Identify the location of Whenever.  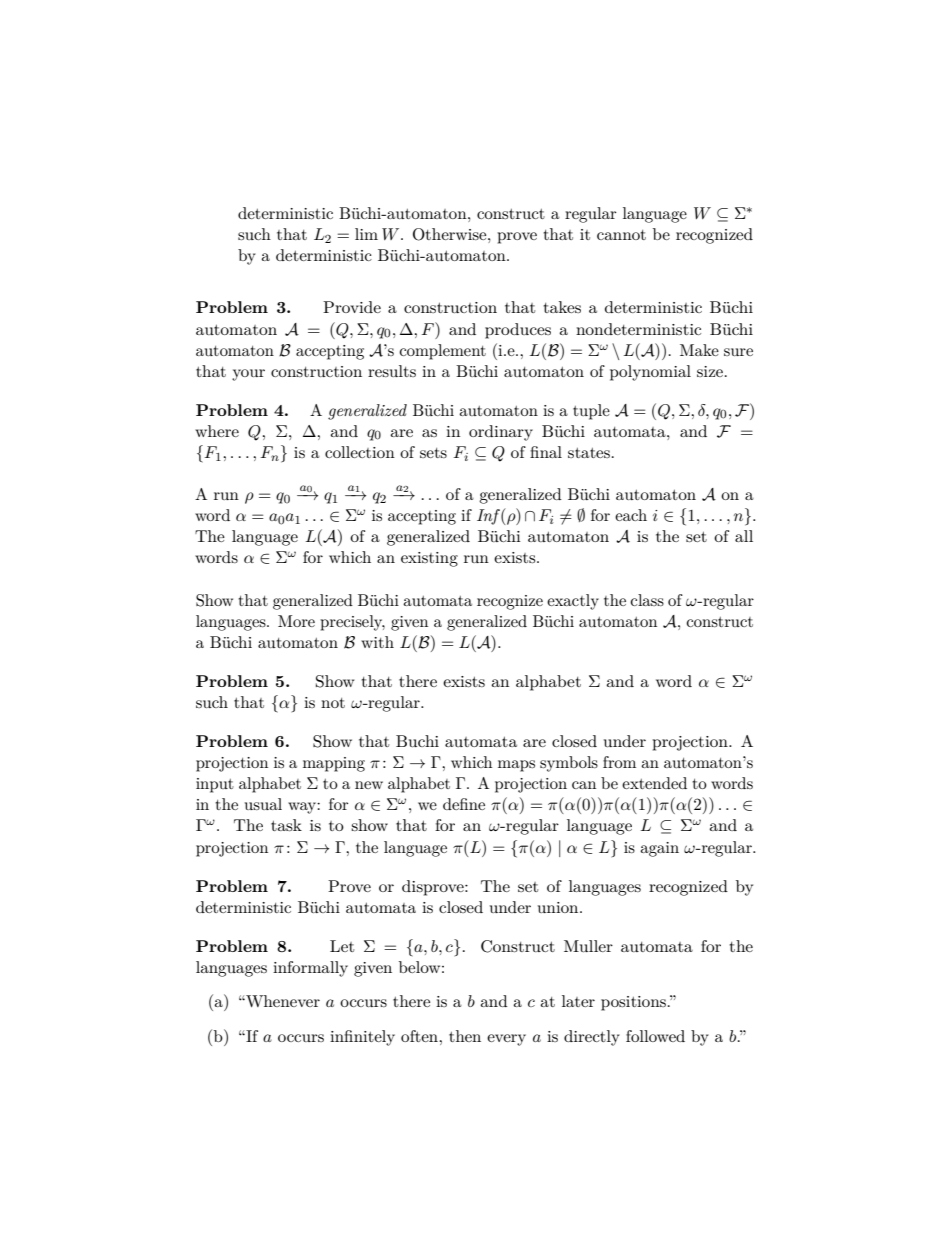
(282, 1001).
